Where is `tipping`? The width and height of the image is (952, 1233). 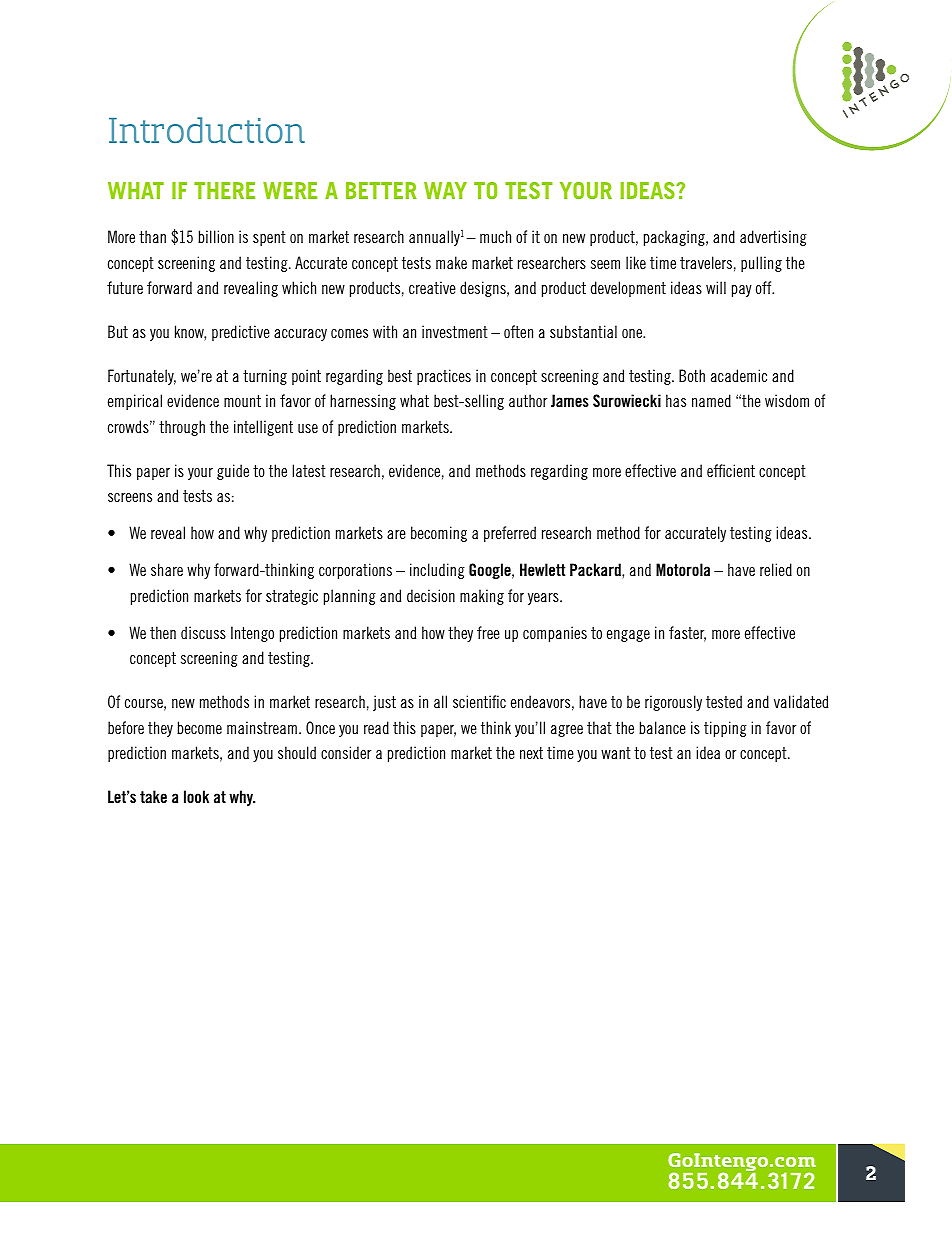
tipping is located at coordinates (725, 729).
